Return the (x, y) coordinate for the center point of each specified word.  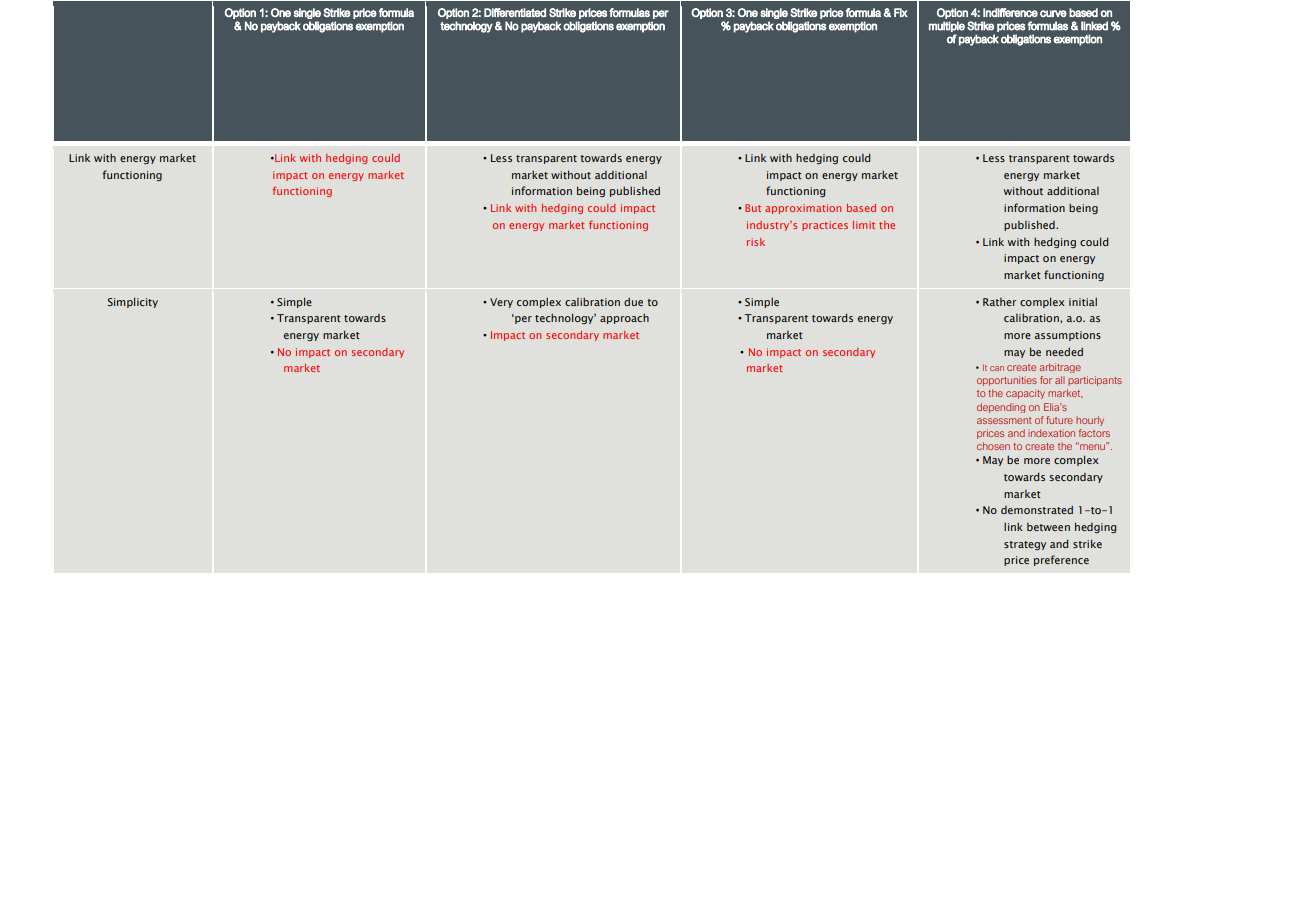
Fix (901, 12)
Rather (1000, 302)
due (633, 302)
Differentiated (515, 12)
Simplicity (133, 302)
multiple (947, 26)
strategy (1025, 545)
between (1048, 527)
